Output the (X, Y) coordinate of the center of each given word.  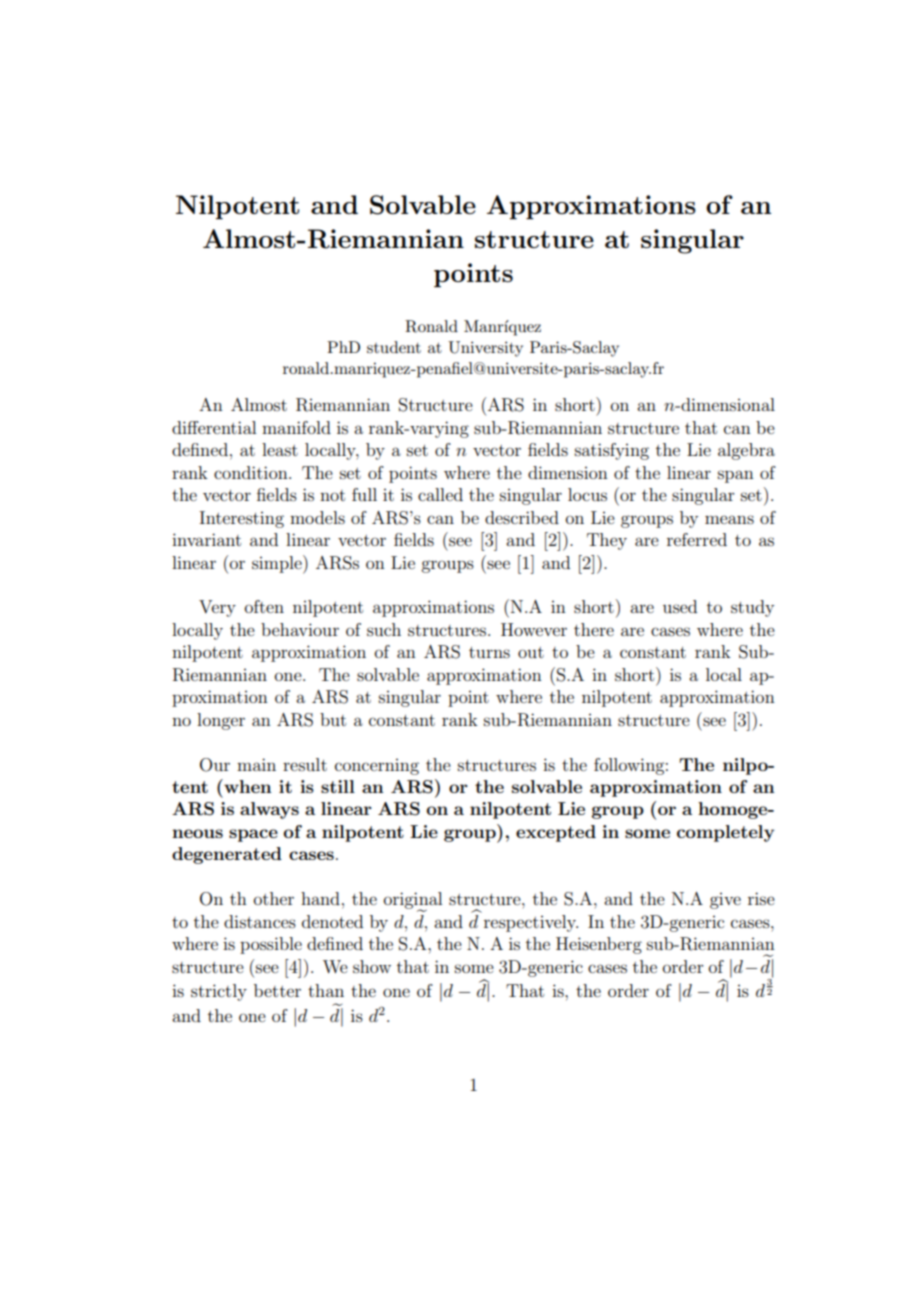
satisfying (612, 451)
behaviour (300, 629)
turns (489, 652)
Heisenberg (599, 945)
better (277, 990)
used (680, 606)
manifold (296, 427)
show (372, 966)
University (485, 349)
